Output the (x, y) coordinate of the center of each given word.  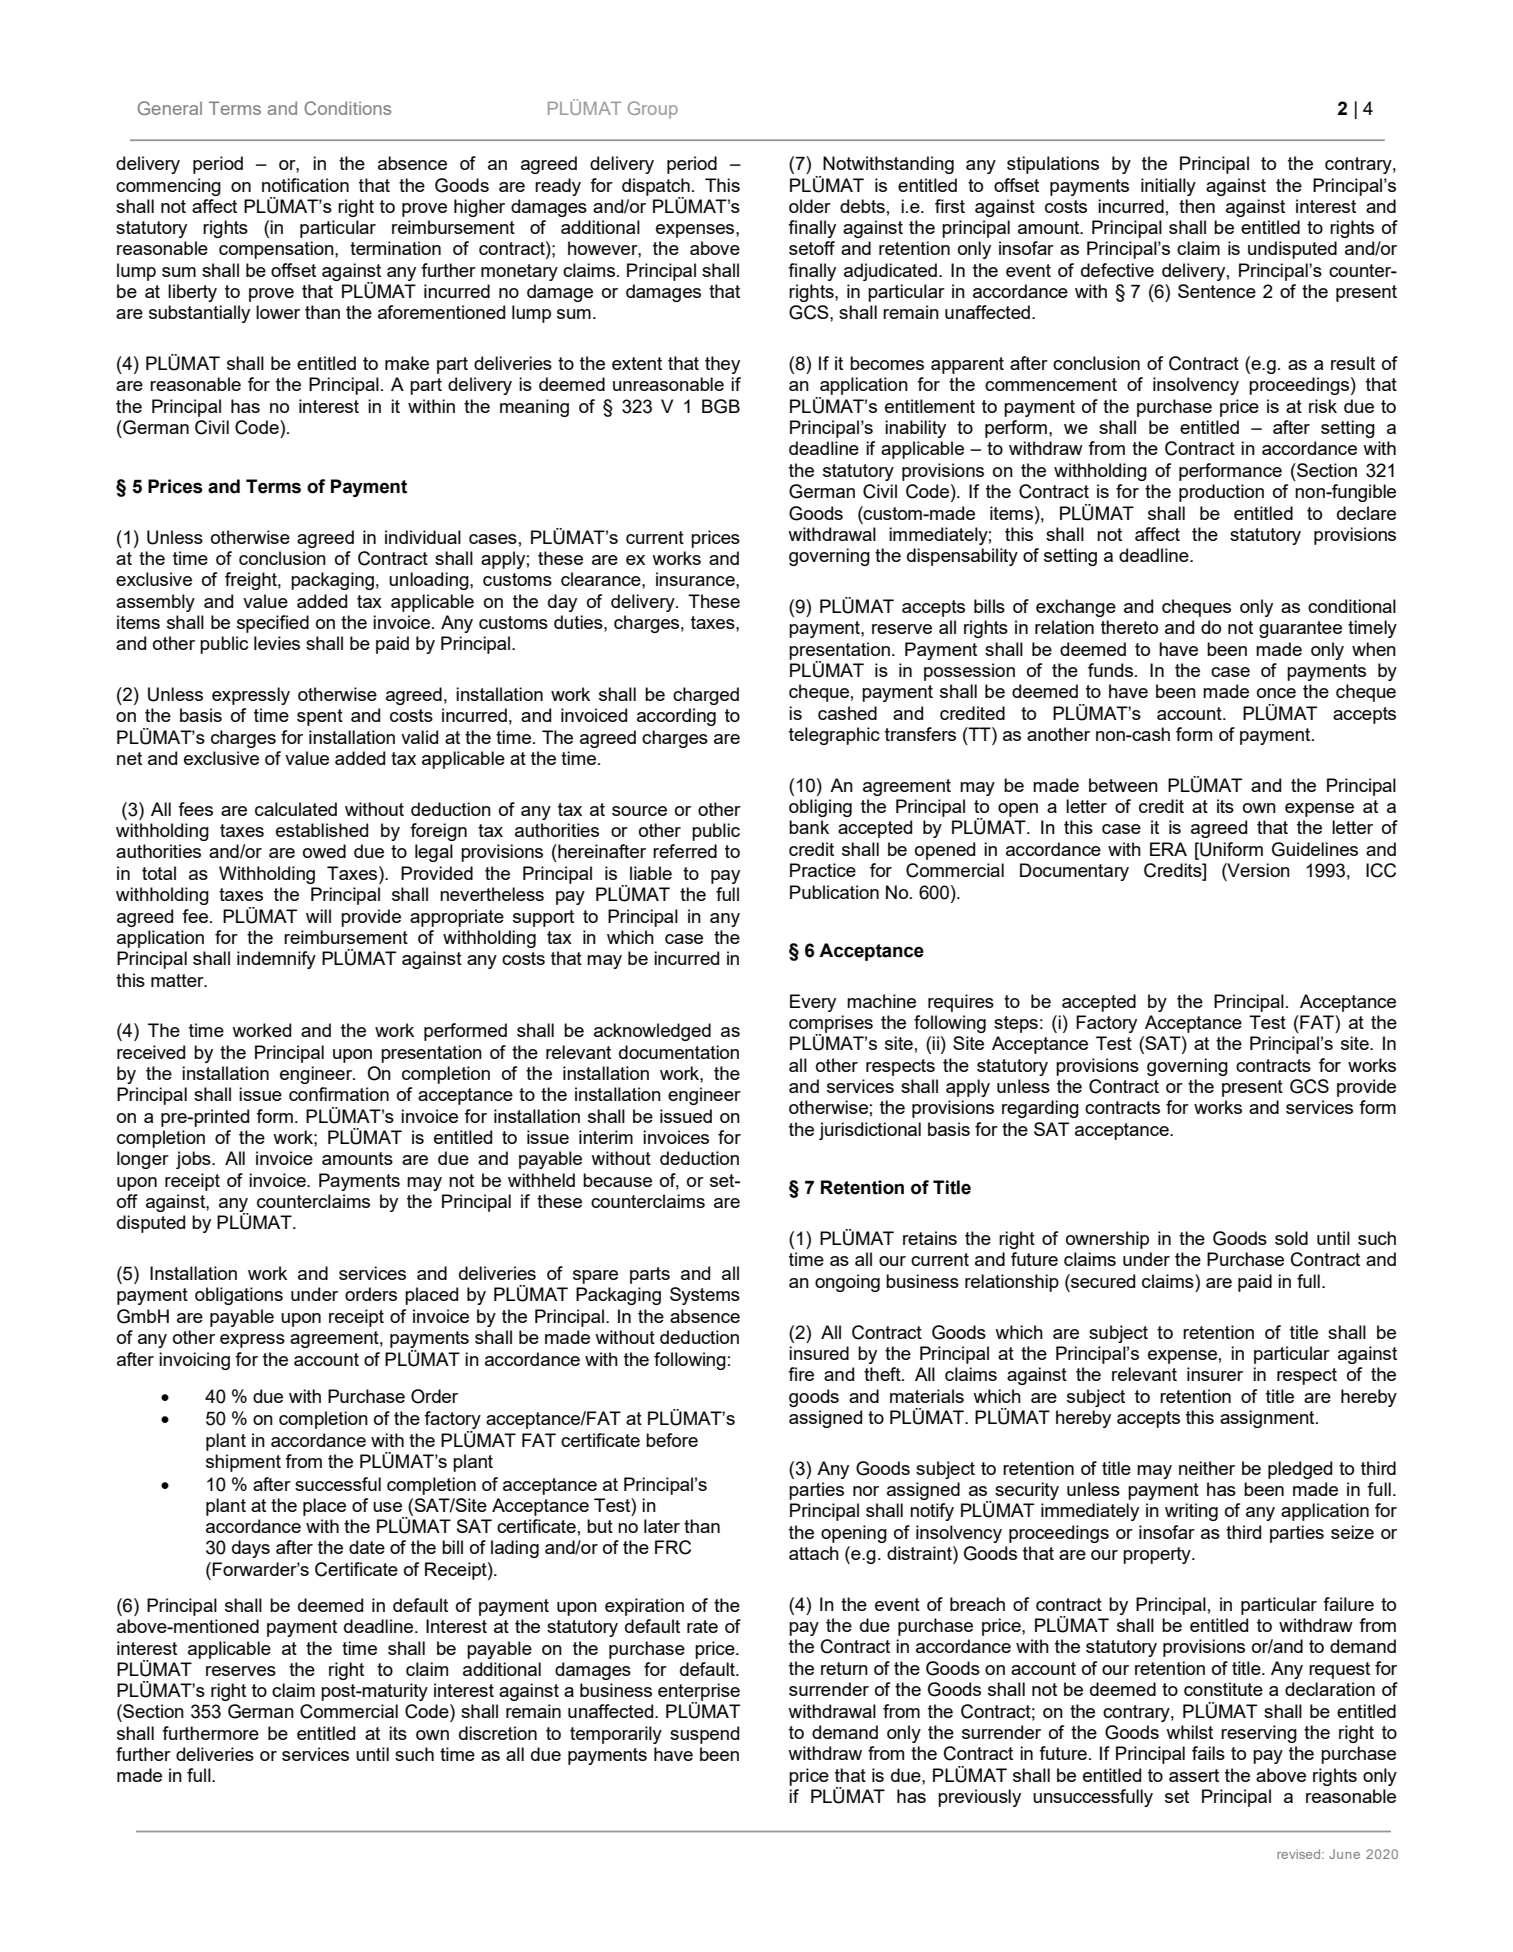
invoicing (194, 1361)
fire (801, 1374)
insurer (1215, 1374)
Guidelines (1315, 849)
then (1197, 206)
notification (305, 185)
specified (273, 624)
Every (813, 1003)
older (810, 206)
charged (706, 696)
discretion (498, 1733)
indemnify (276, 960)
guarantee (1300, 629)
